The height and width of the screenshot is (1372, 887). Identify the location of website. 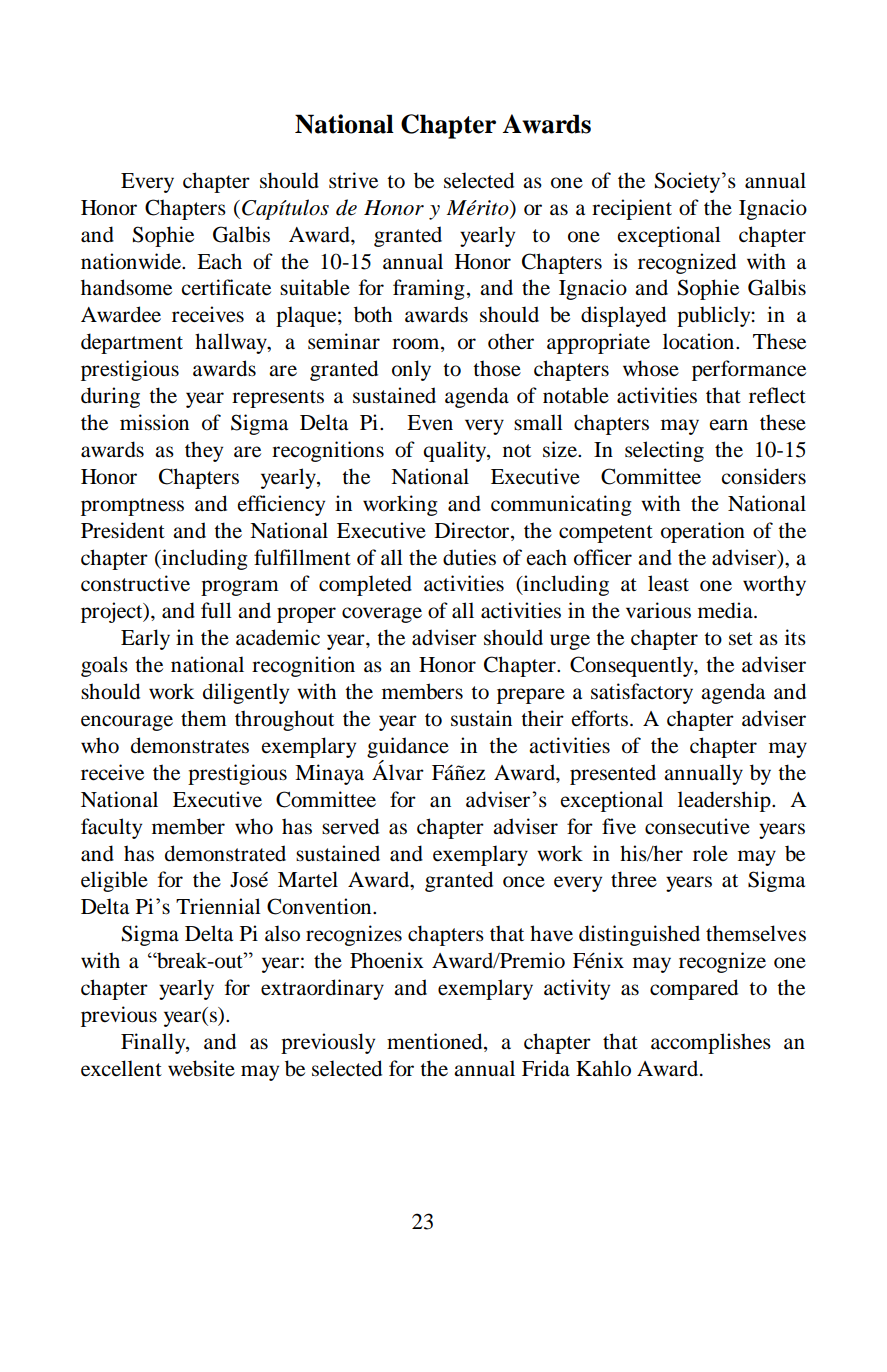
(201, 1068).
